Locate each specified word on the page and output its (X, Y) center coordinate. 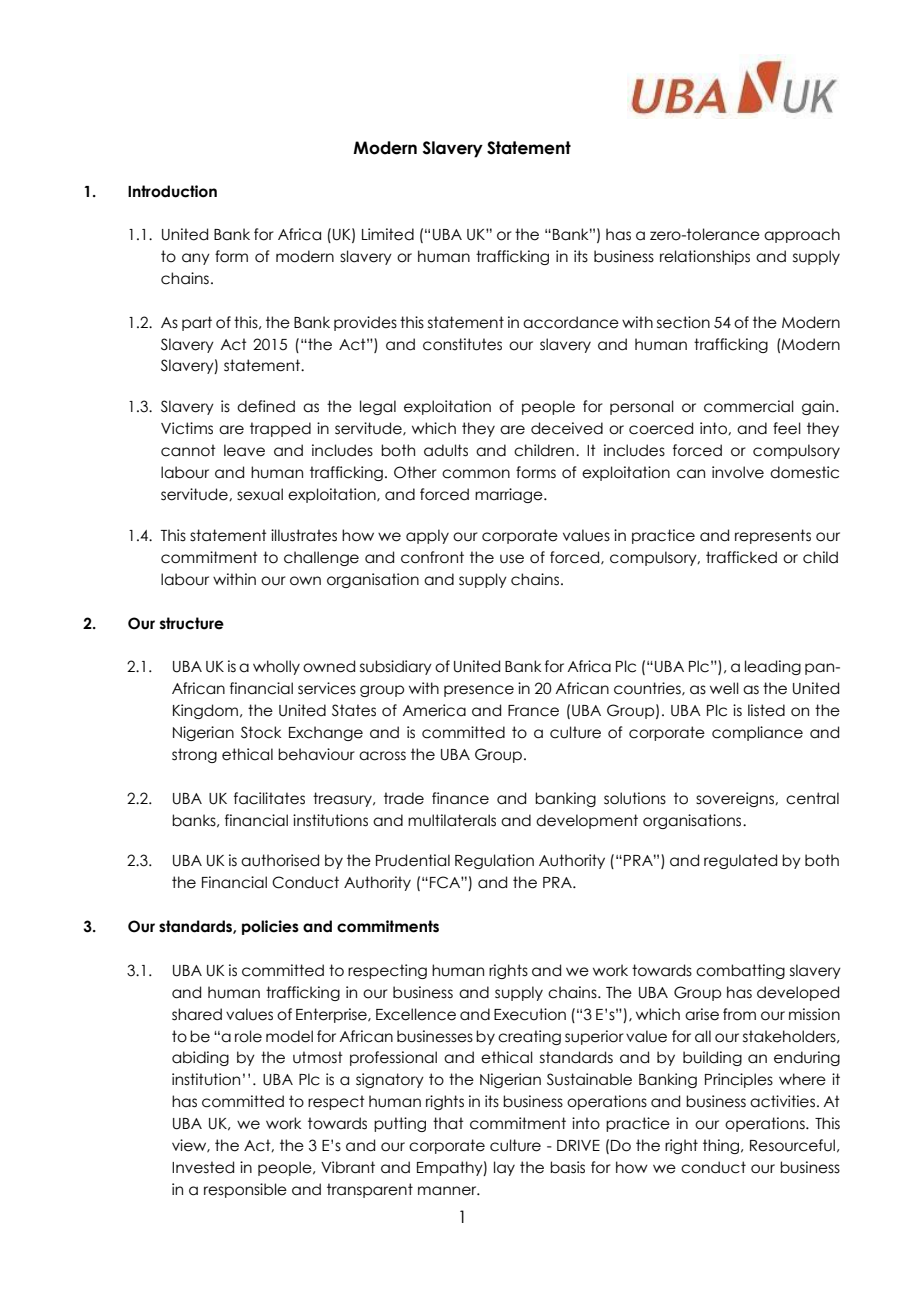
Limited (388, 234)
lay (504, 1168)
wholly (276, 667)
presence (479, 691)
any (196, 259)
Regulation (494, 861)
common (476, 474)
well (724, 688)
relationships (705, 257)
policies (270, 927)
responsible (245, 1190)
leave (244, 450)
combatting (740, 971)
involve (738, 472)
